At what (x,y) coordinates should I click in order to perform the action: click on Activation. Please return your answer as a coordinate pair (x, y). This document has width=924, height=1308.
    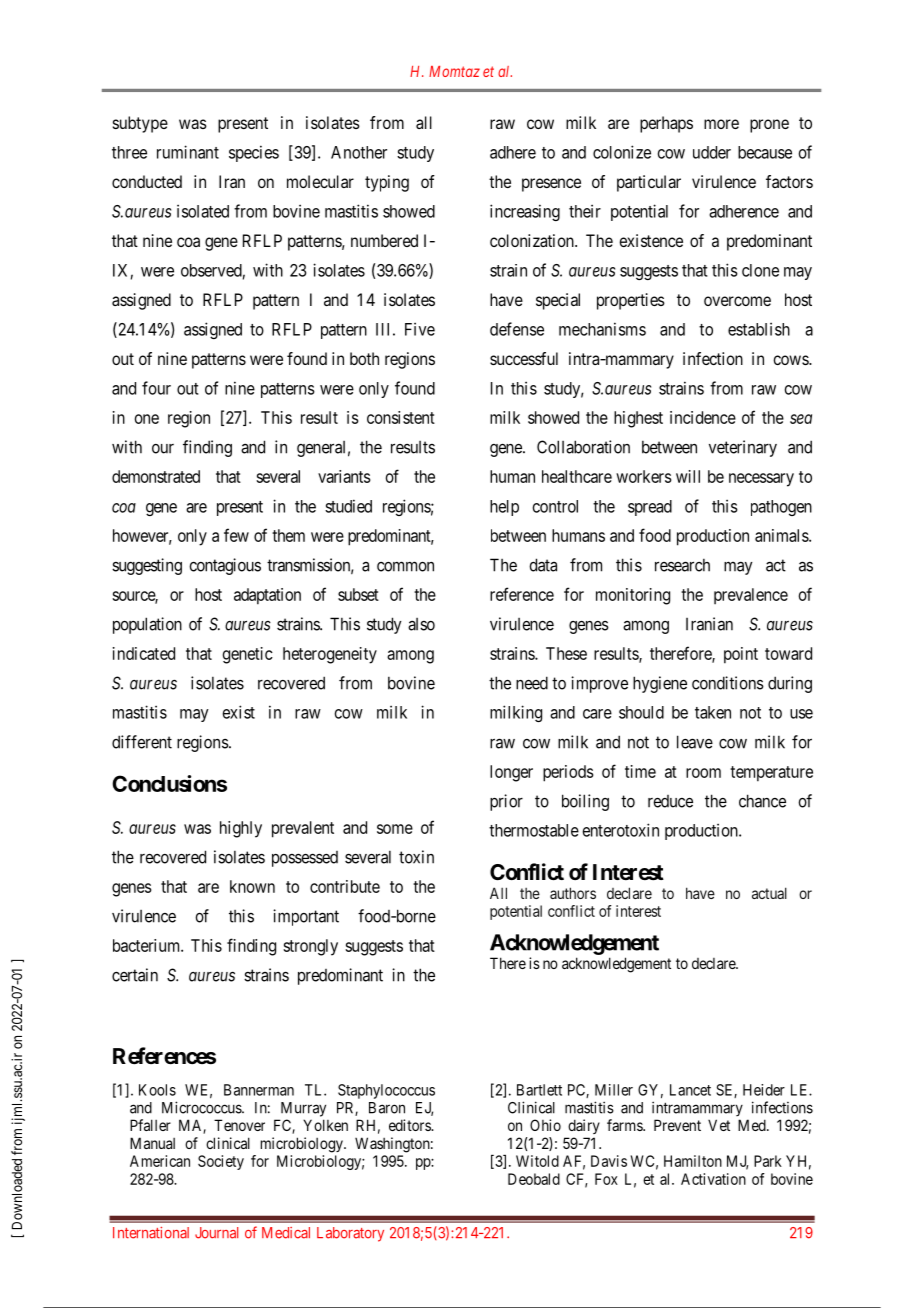
    Looking at the image, I should click on (713, 1179).
